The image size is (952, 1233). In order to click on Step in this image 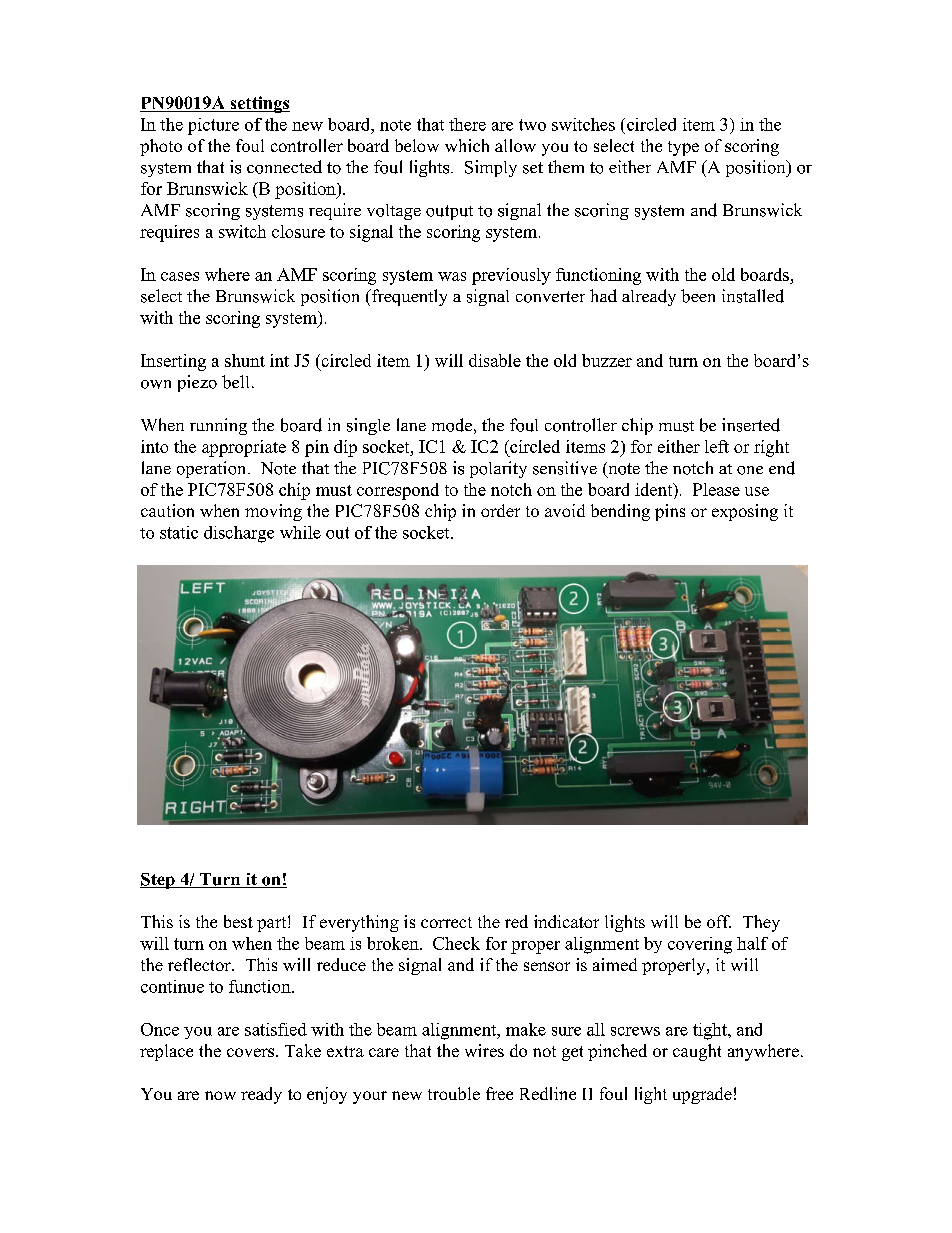, I will do `click(158, 881)`.
